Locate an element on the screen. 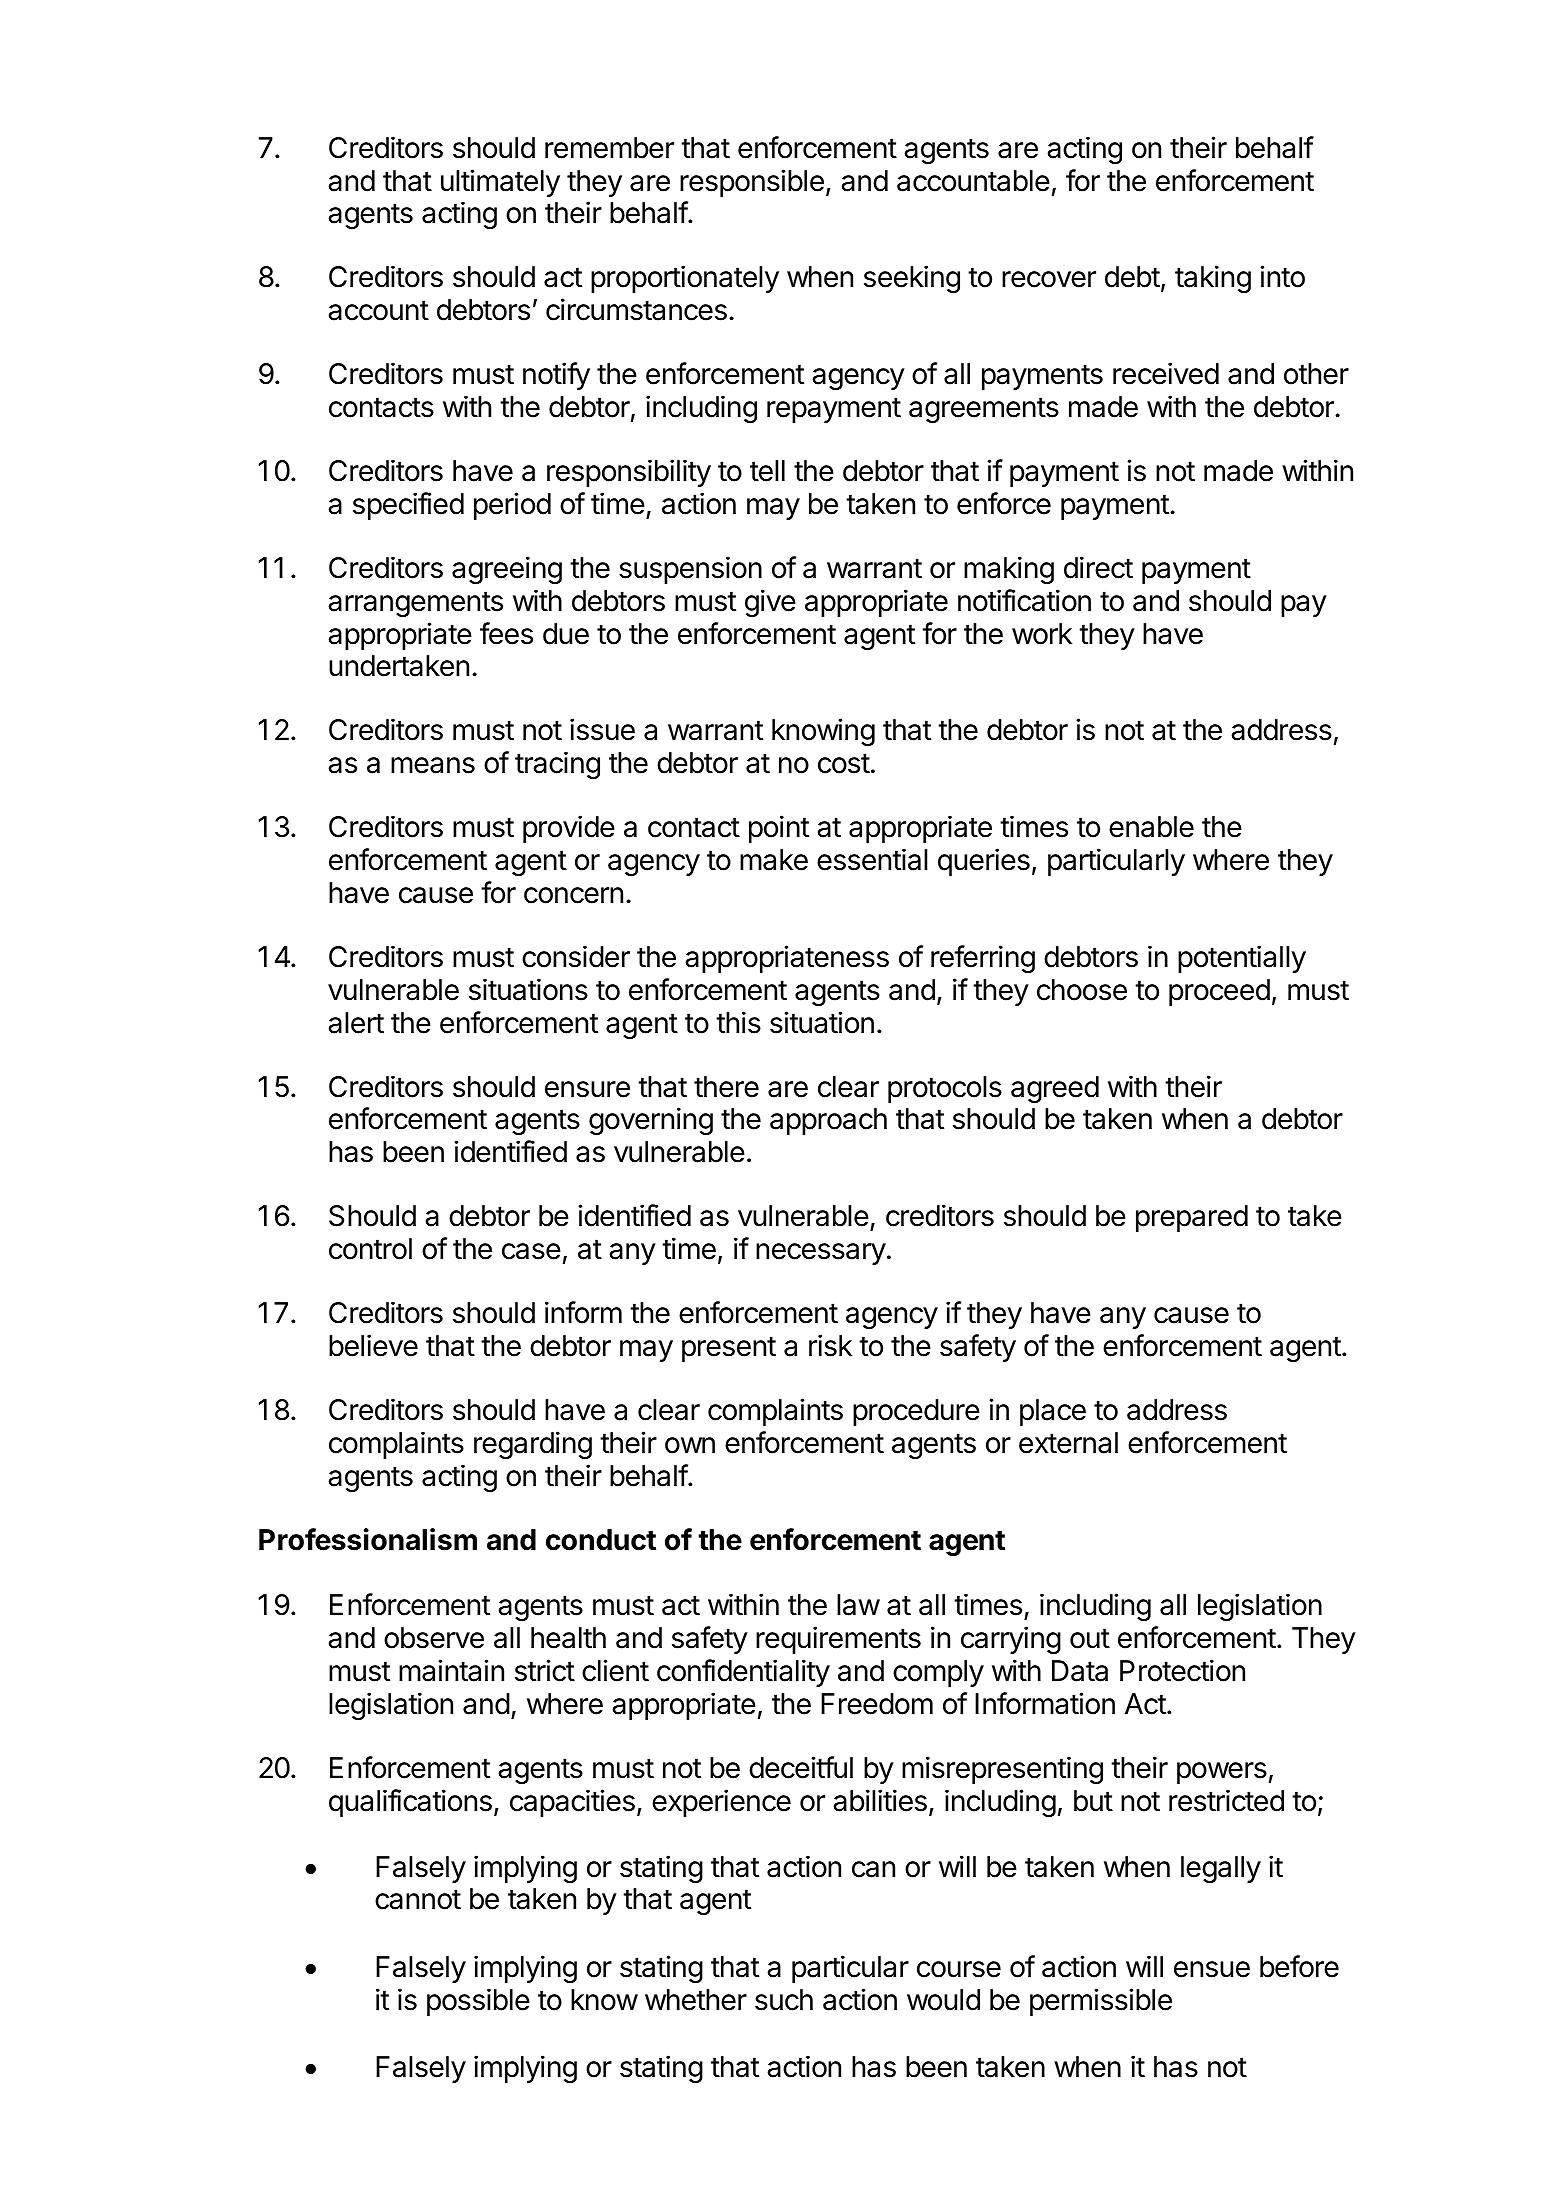 Image resolution: width=1545 pixels, height=2186 pixels. believe is located at coordinates (373, 1345).
